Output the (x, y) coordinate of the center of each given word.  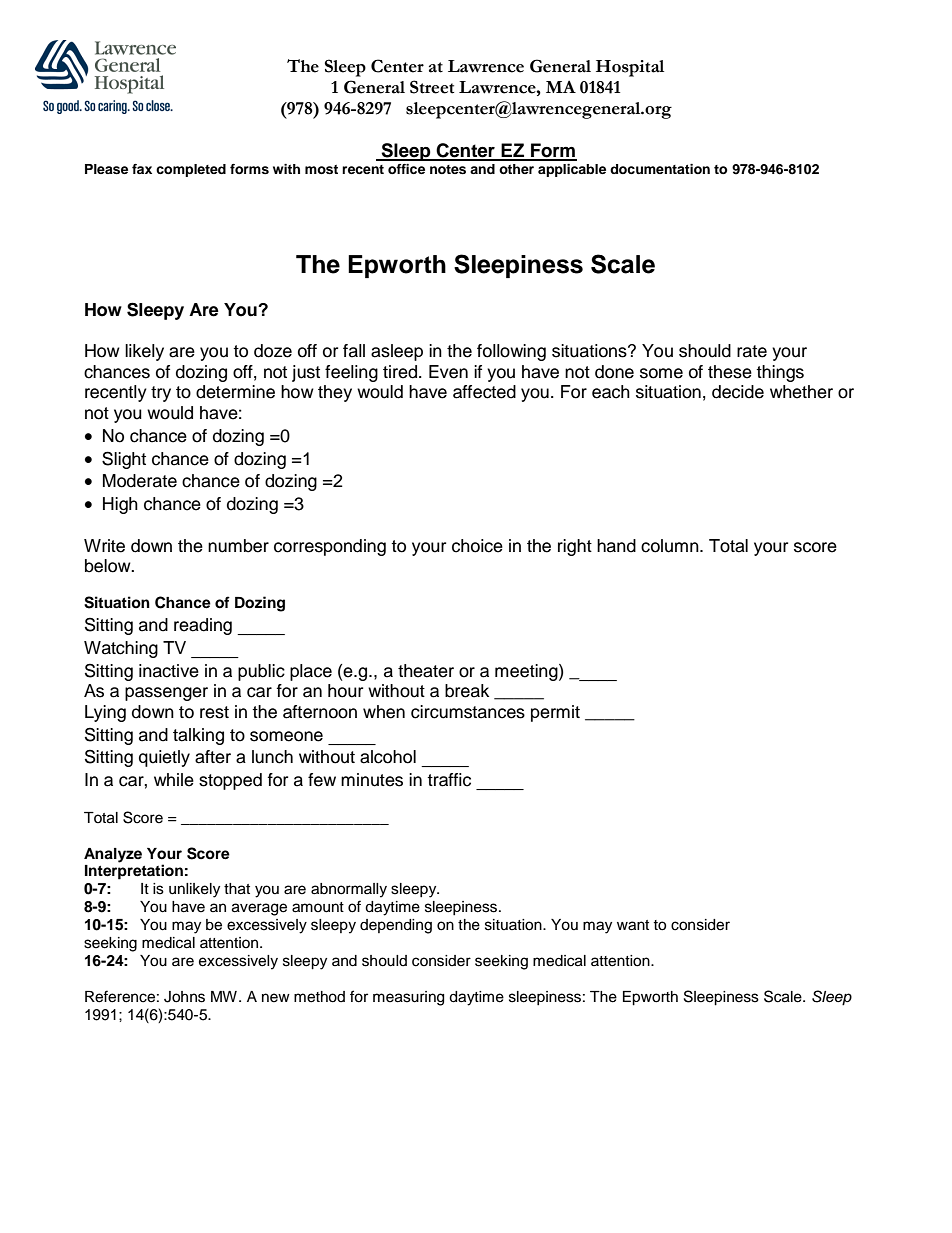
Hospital (630, 68)
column (671, 546)
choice (477, 546)
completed (191, 170)
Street (432, 87)
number (238, 546)
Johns (184, 997)
